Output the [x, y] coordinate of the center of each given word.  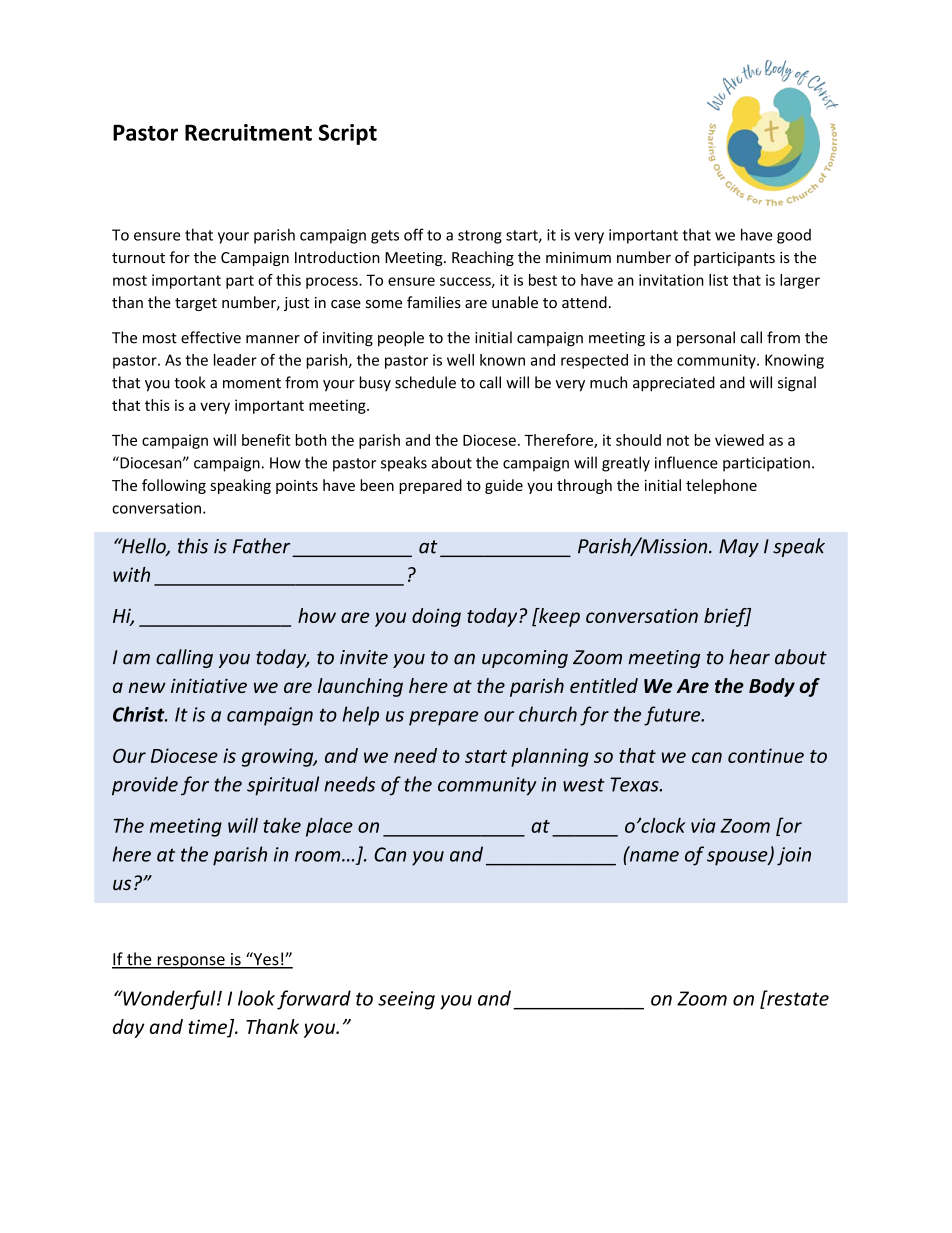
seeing [406, 1000]
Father [262, 546]
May [739, 548]
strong [480, 237]
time [207, 1026]
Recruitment [248, 132]
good [794, 236]
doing [436, 617]
